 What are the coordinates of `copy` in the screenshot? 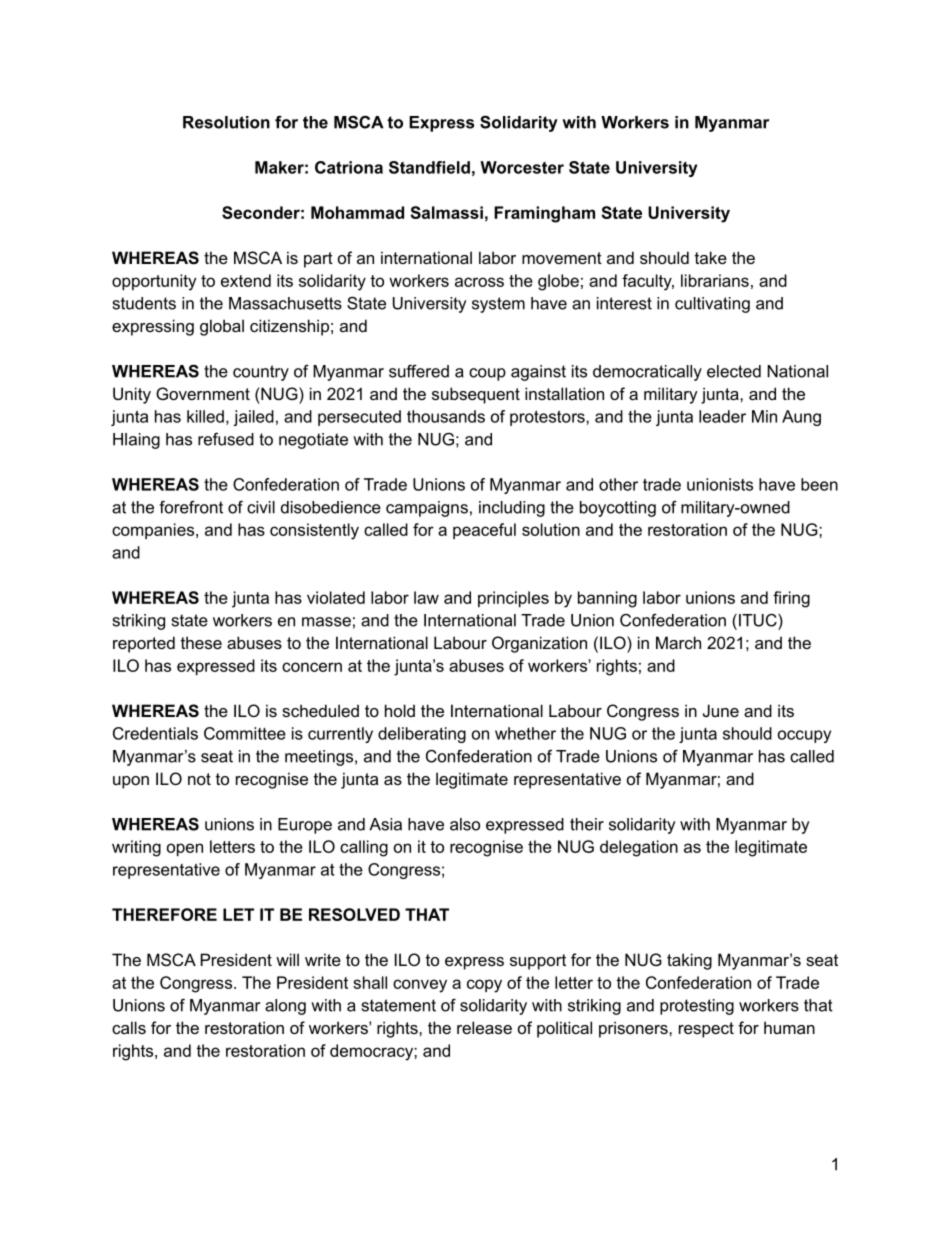 It's located at (484, 986).
